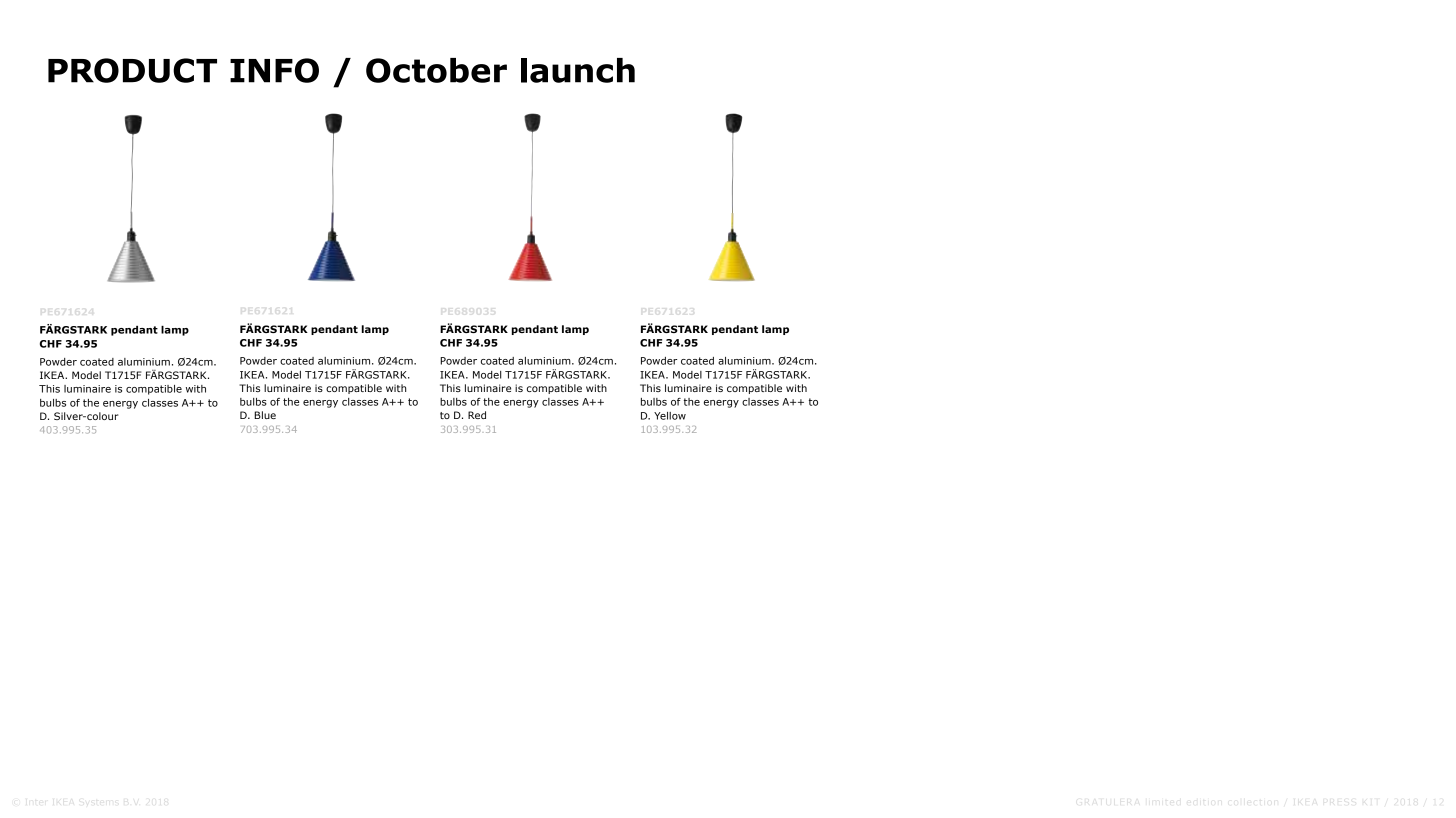 This screenshot has width=1456, height=818. What do you see at coordinates (132, 70) in the screenshot?
I see `PRODUCT` at bounding box center [132, 70].
